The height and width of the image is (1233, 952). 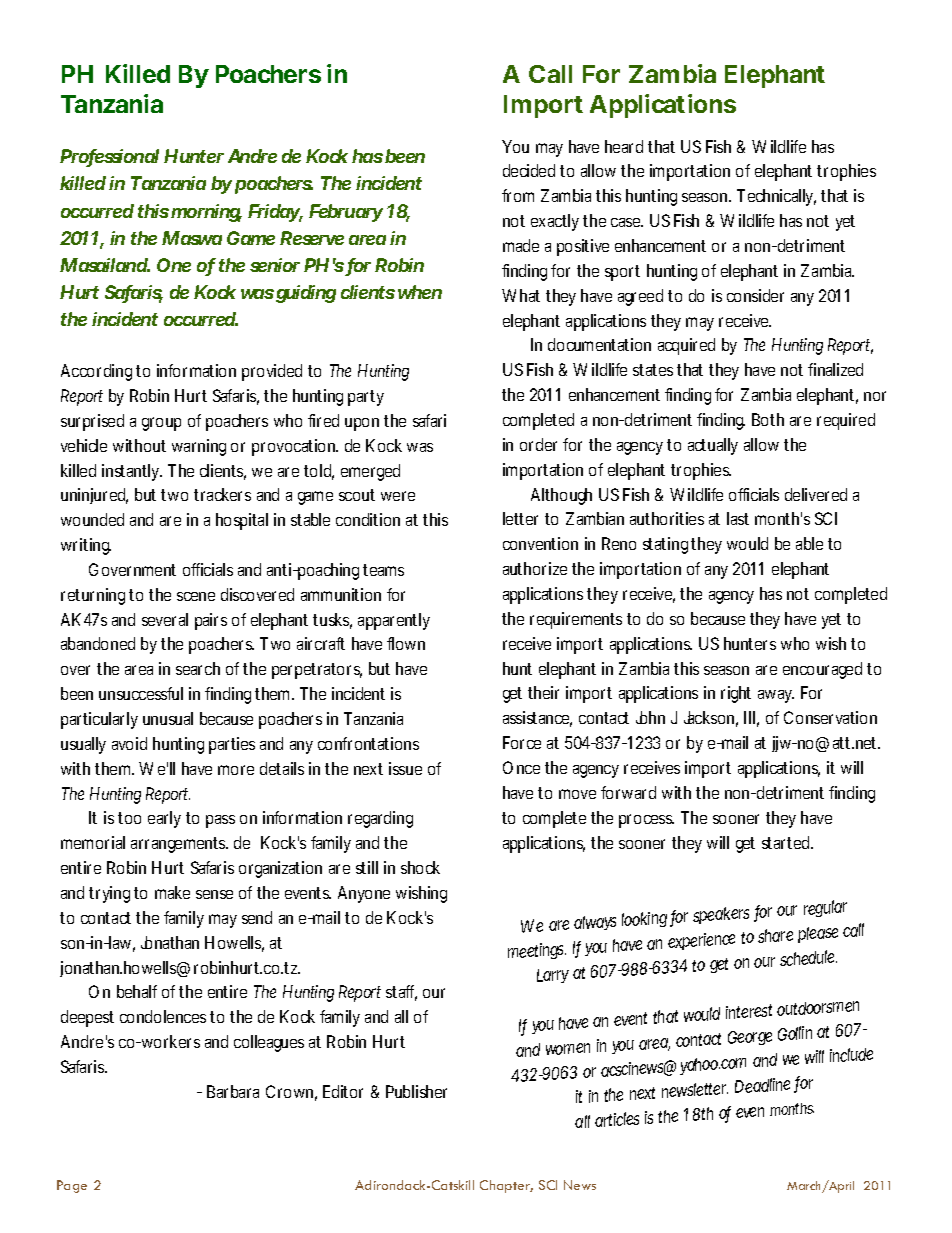 What do you see at coordinates (406, 643) in the image?
I see `flown` at bounding box center [406, 643].
